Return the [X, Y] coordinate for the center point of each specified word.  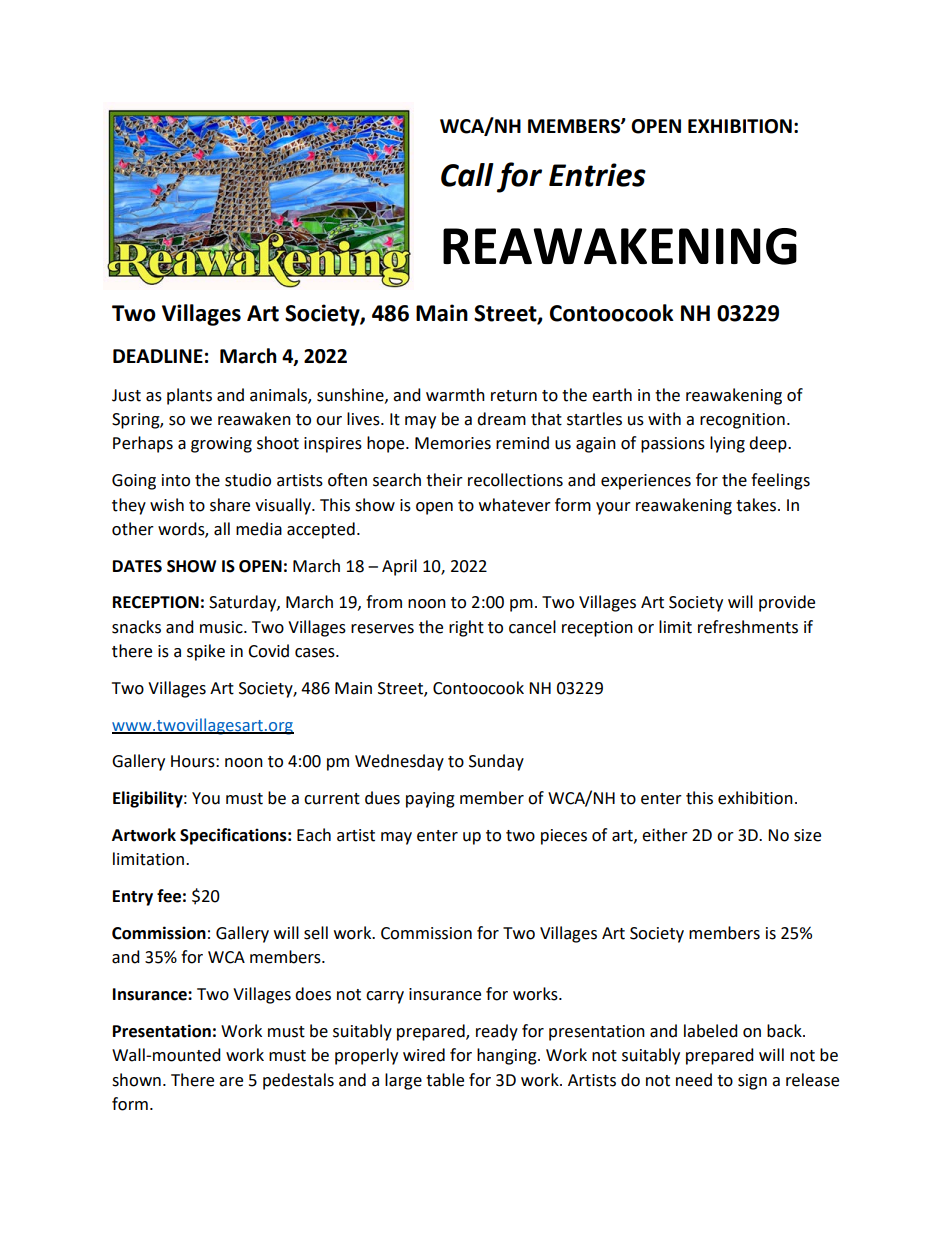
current [332, 799]
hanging [508, 1056]
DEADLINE [158, 356]
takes [756, 505]
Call [467, 175]
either [665, 835]
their [444, 480]
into [176, 480]
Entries [597, 175]
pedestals [298, 1081]
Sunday [496, 762]
